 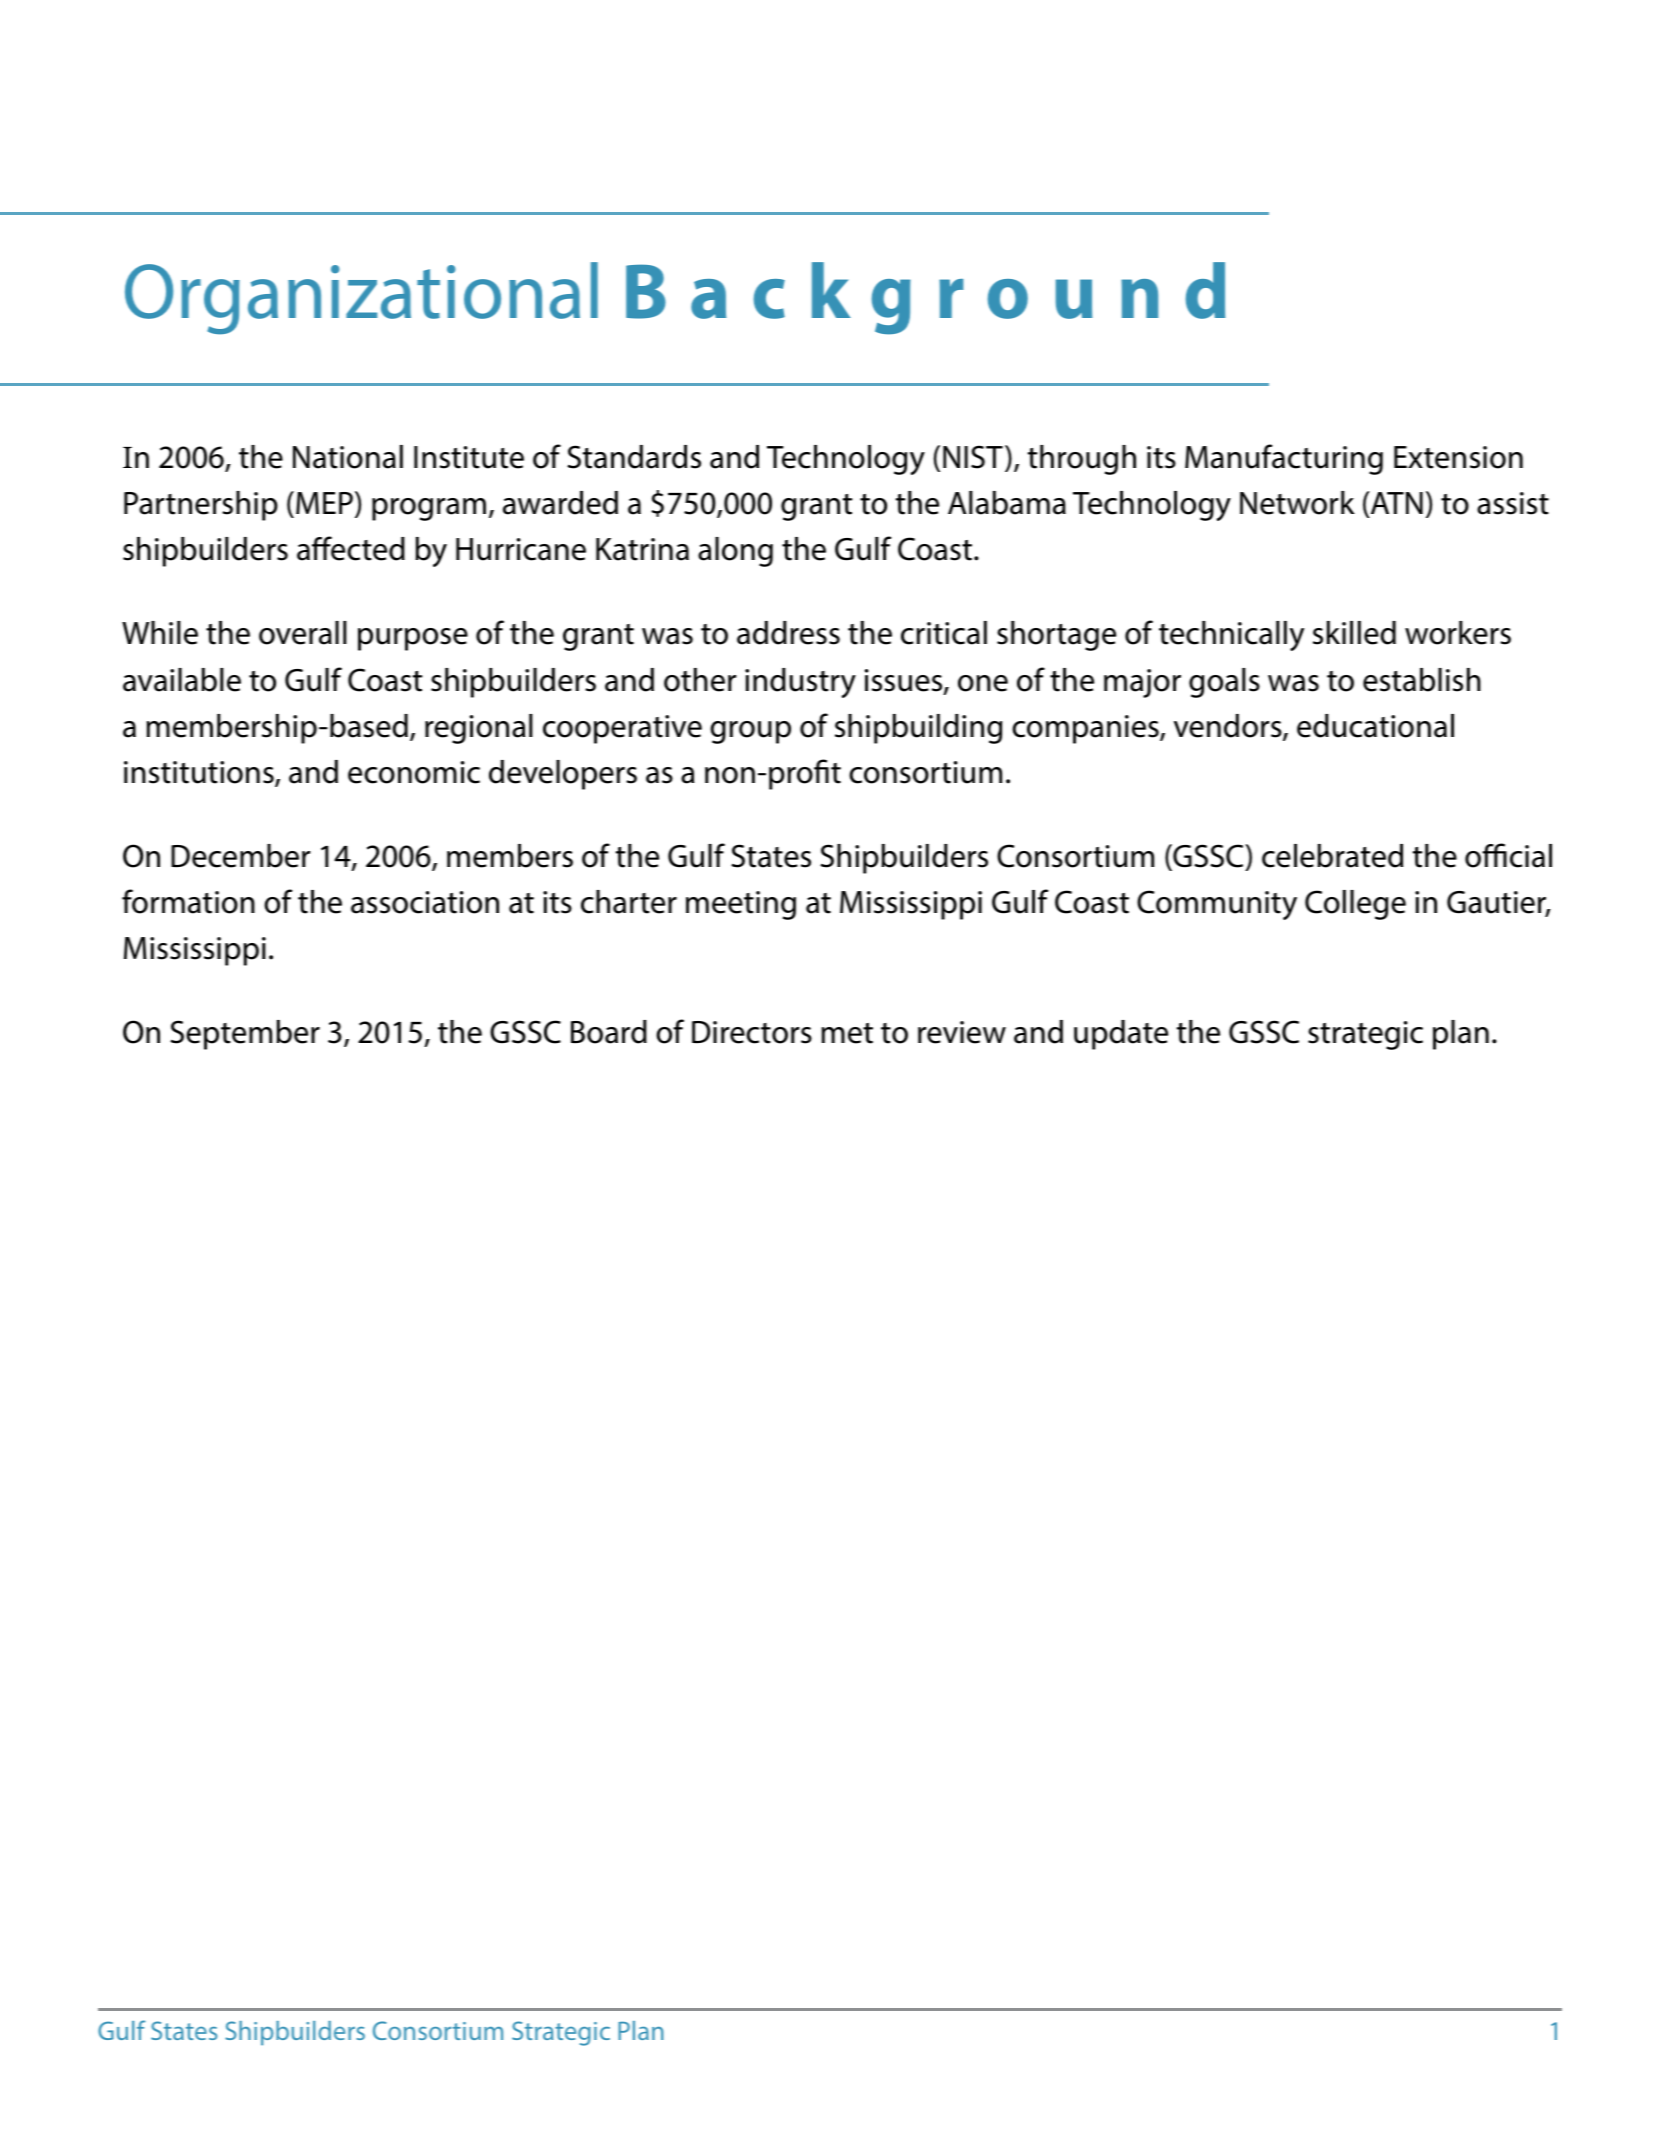 What do you see at coordinates (1375, 726) in the document?
I see `educational` at bounding box center [1375, 726].
